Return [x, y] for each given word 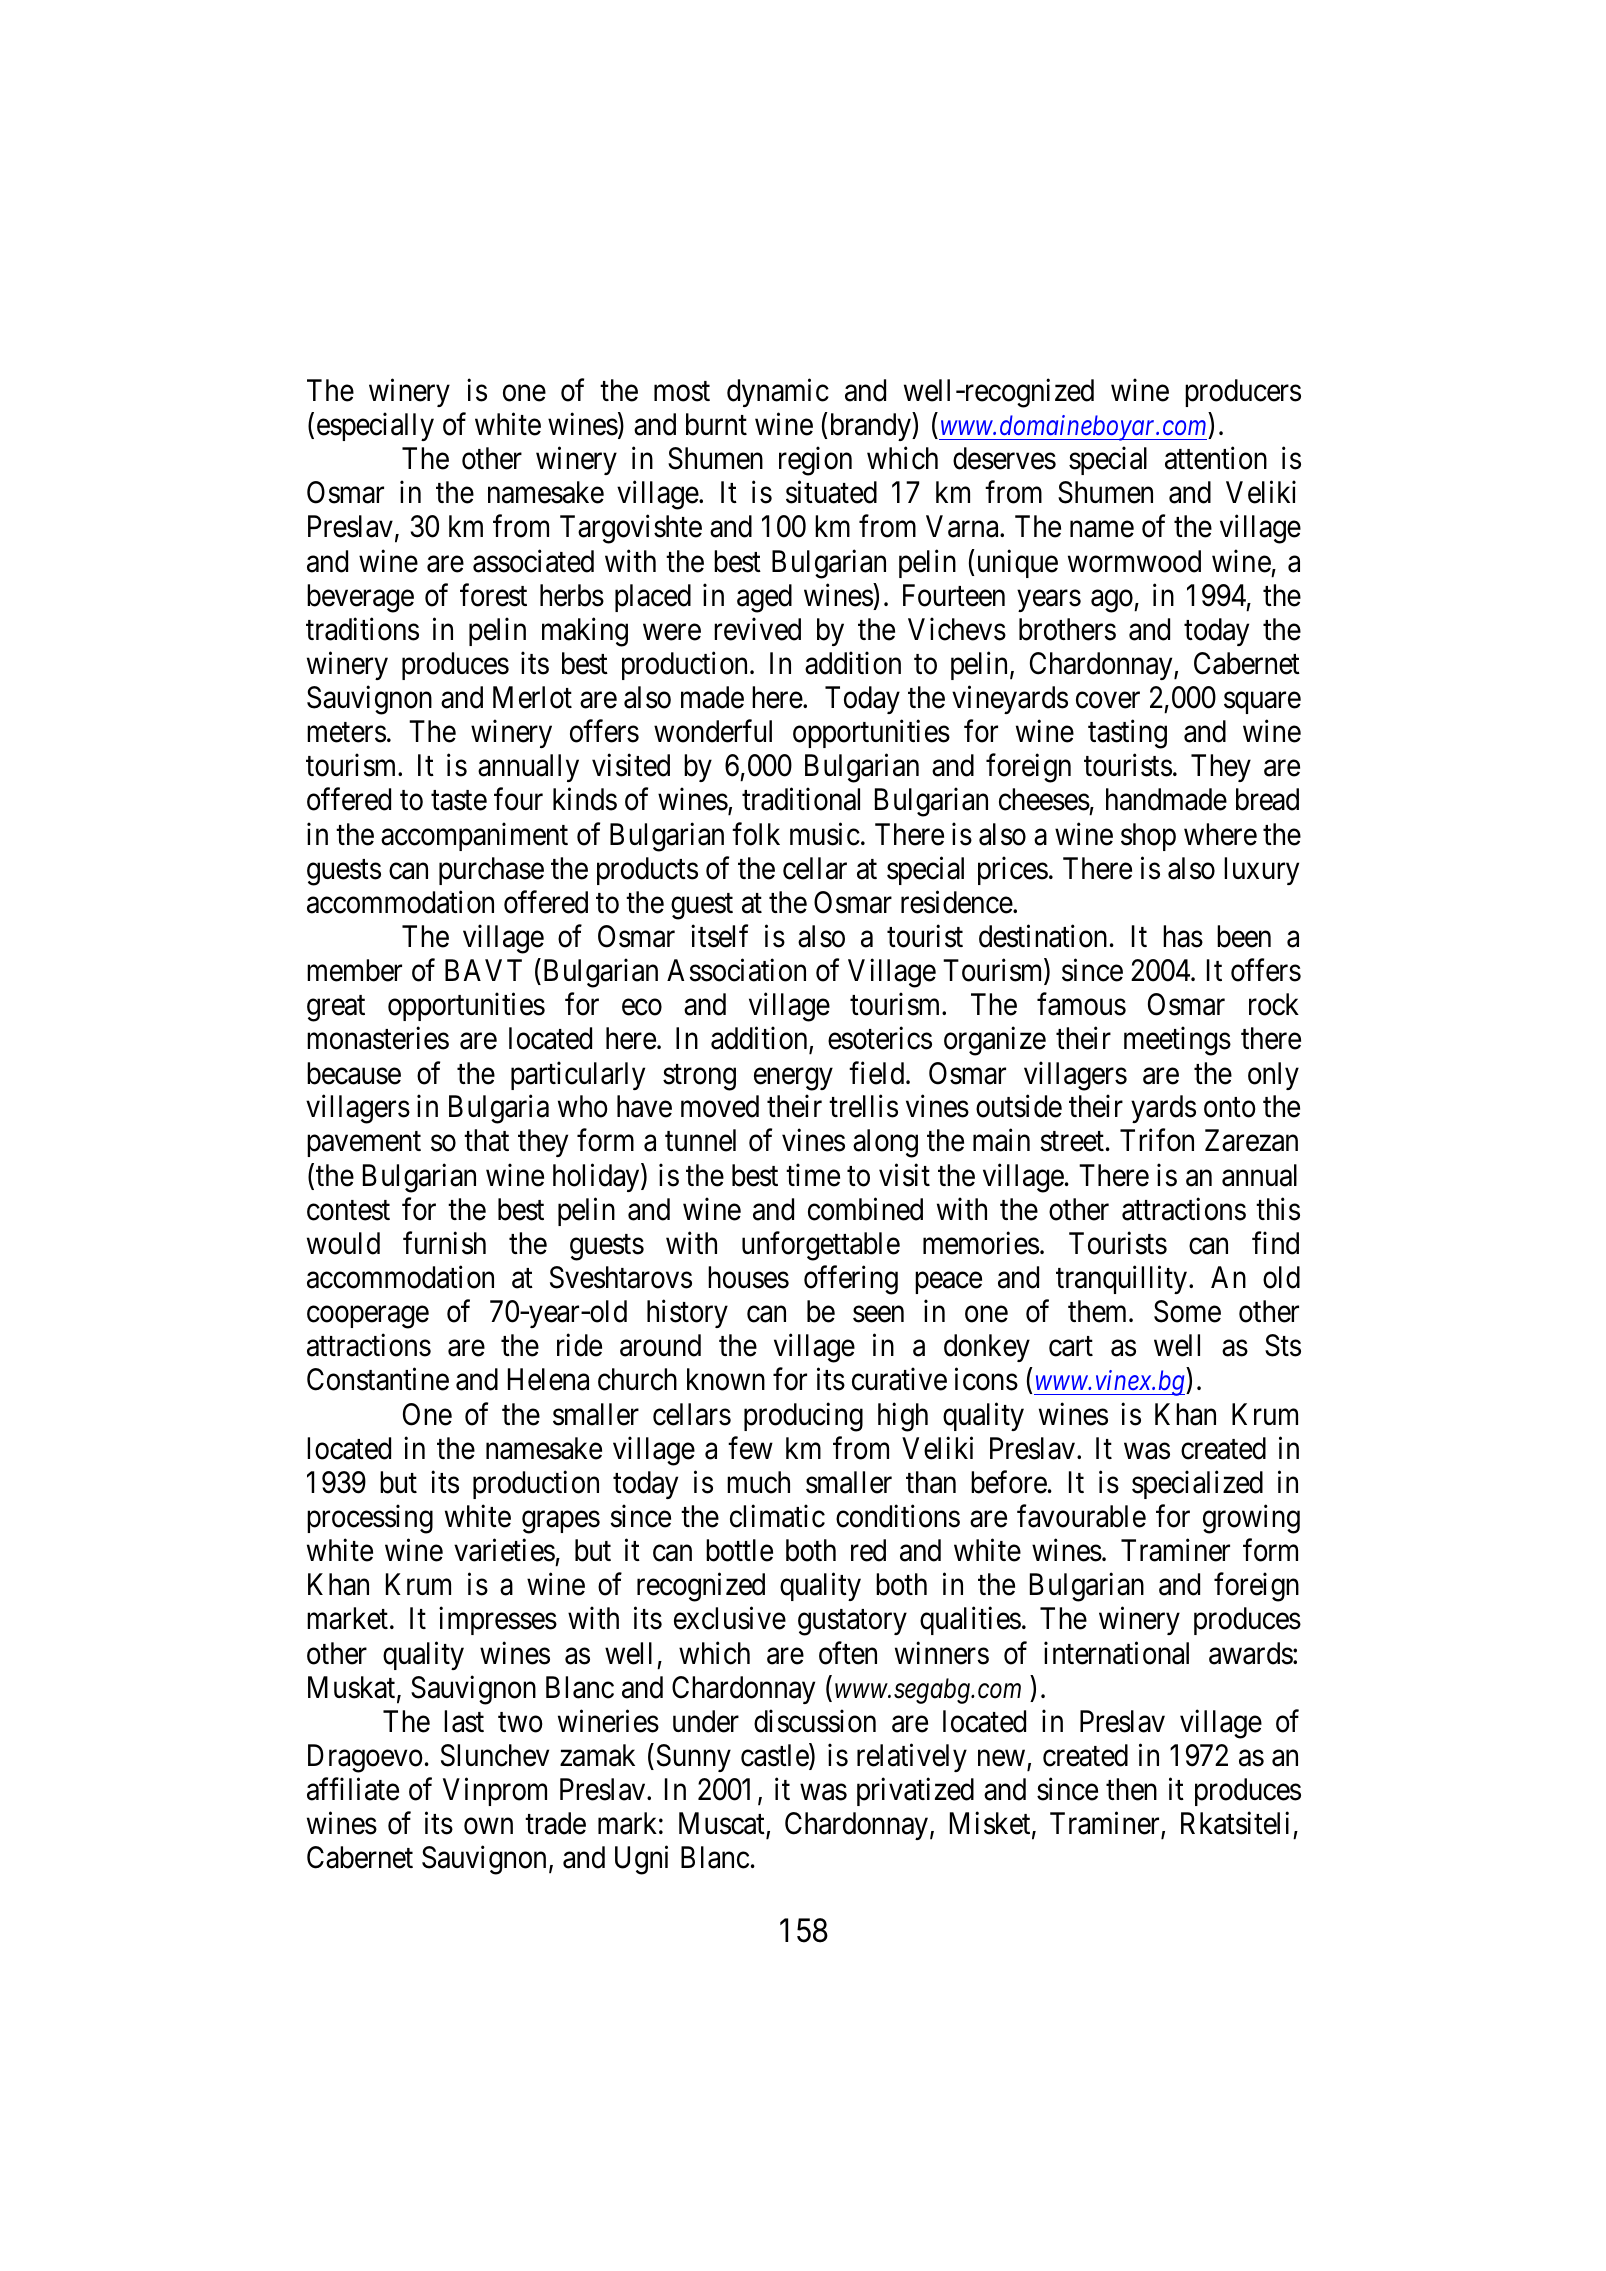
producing [803, 1417]
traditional [801, 799]
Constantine [378, 1379]
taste [459, 801]
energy [793, 1079]
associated [533, 561]
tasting [1127, 734]
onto [1230, 1108]
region [815, 461]
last [464, 1721]
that [486, 1140]
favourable [1081, 1516]
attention [1216, 458]
